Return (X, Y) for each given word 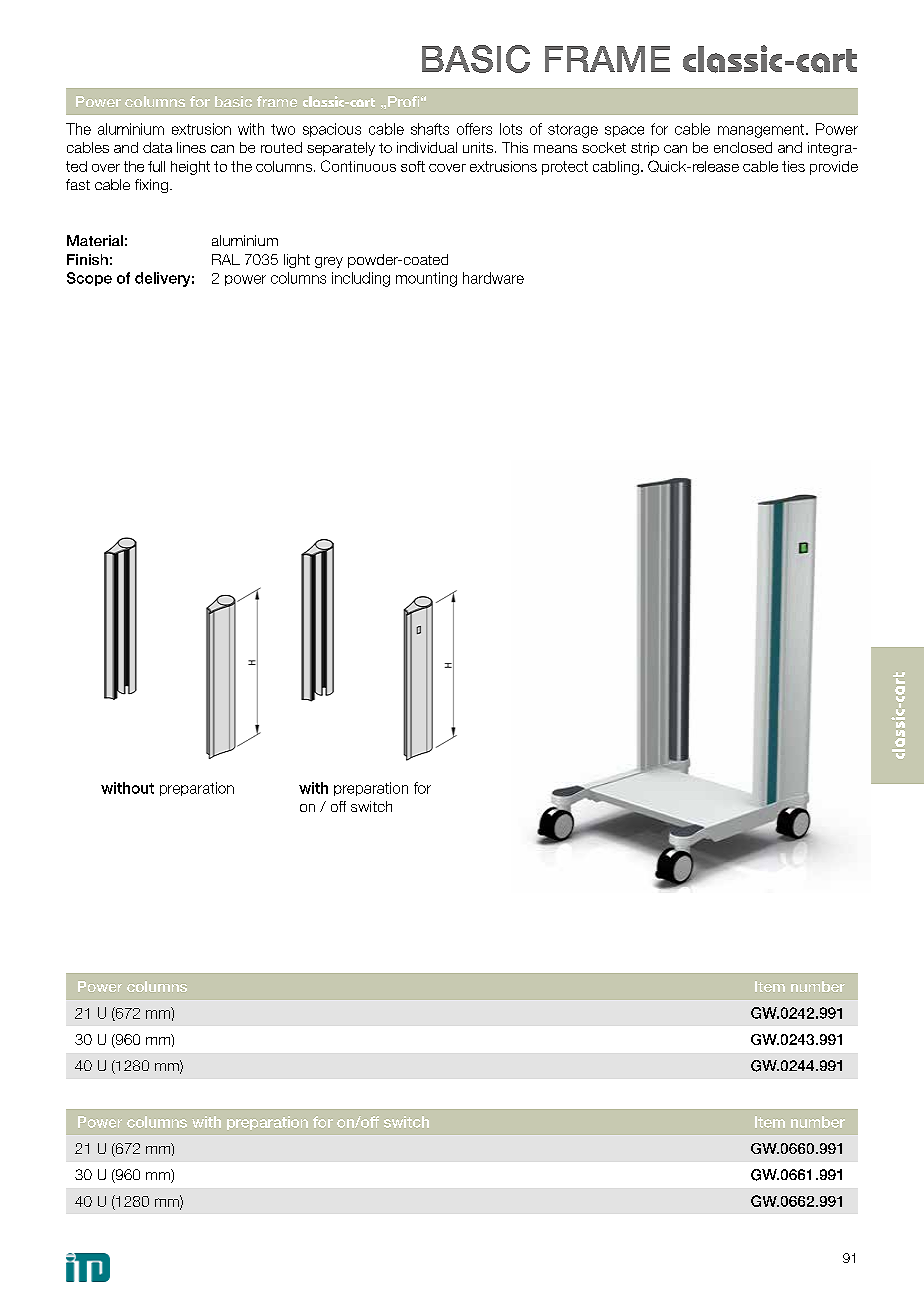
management (762, 131)
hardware (493, 278)
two (283, 129)
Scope (89, 279)
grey (329, 262)
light (297, 261)
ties (793, 166)
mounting (426, 279)
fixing (151, 186)
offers (474, 129)
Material (95, 240)
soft (413, 166)
